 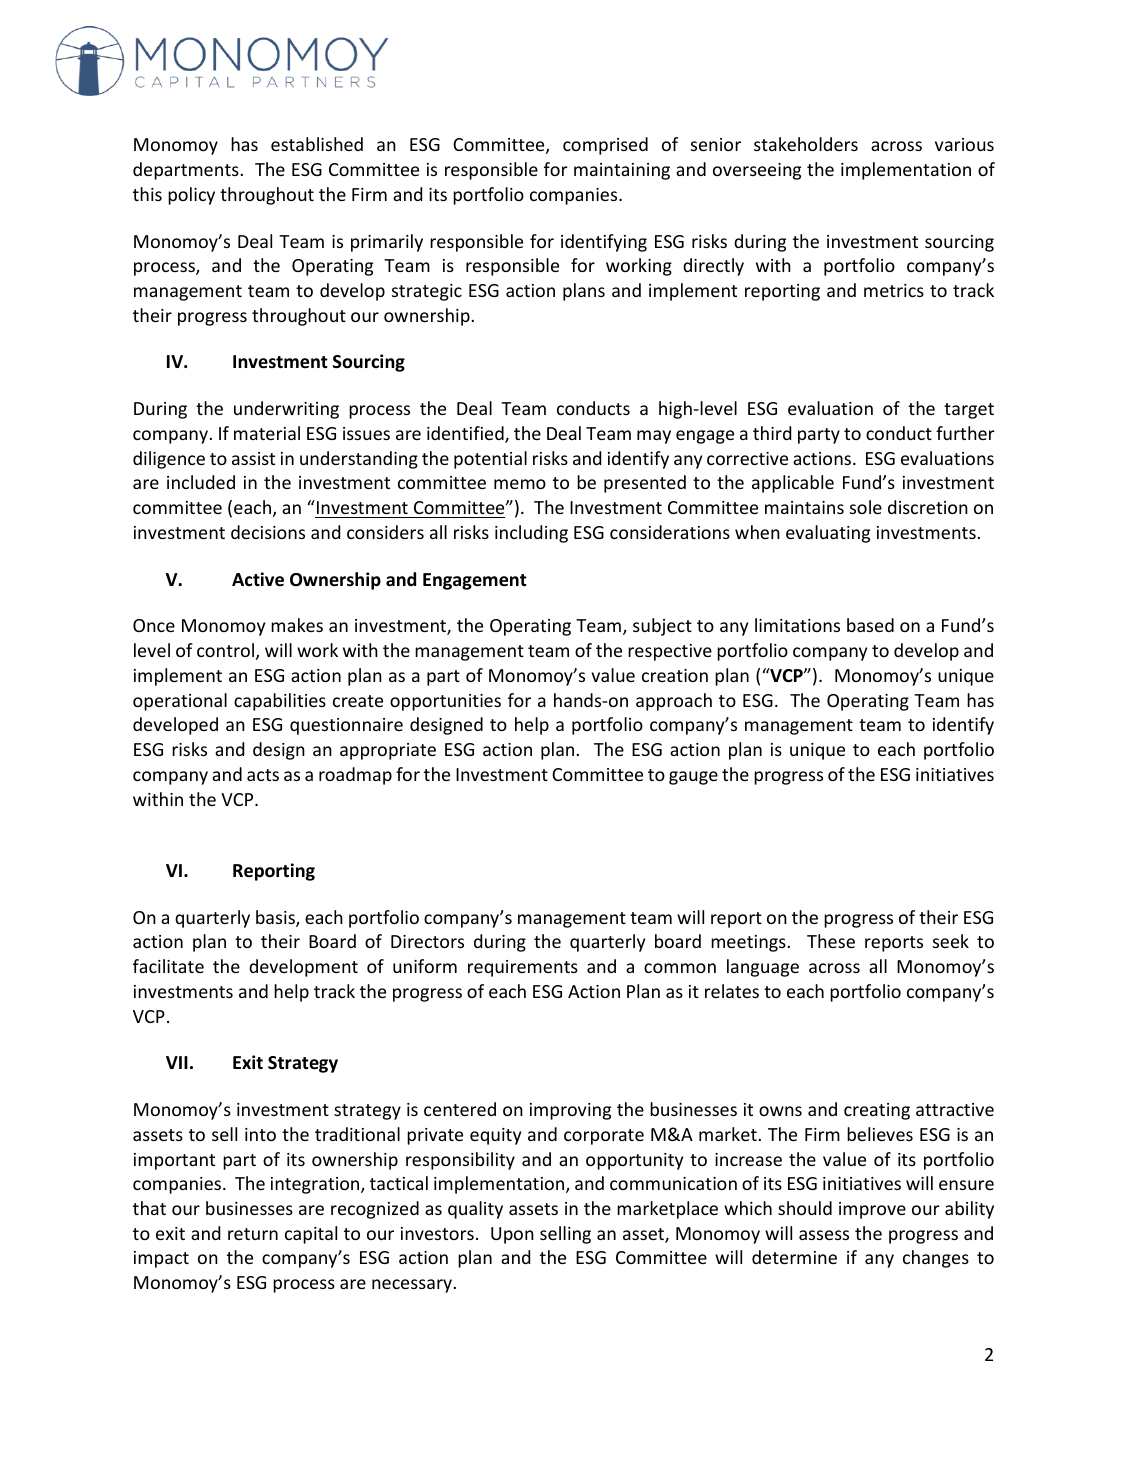 What do you see at coordinates (870, 625) in the document?
I see `based` at bounding box center [870, 625].
